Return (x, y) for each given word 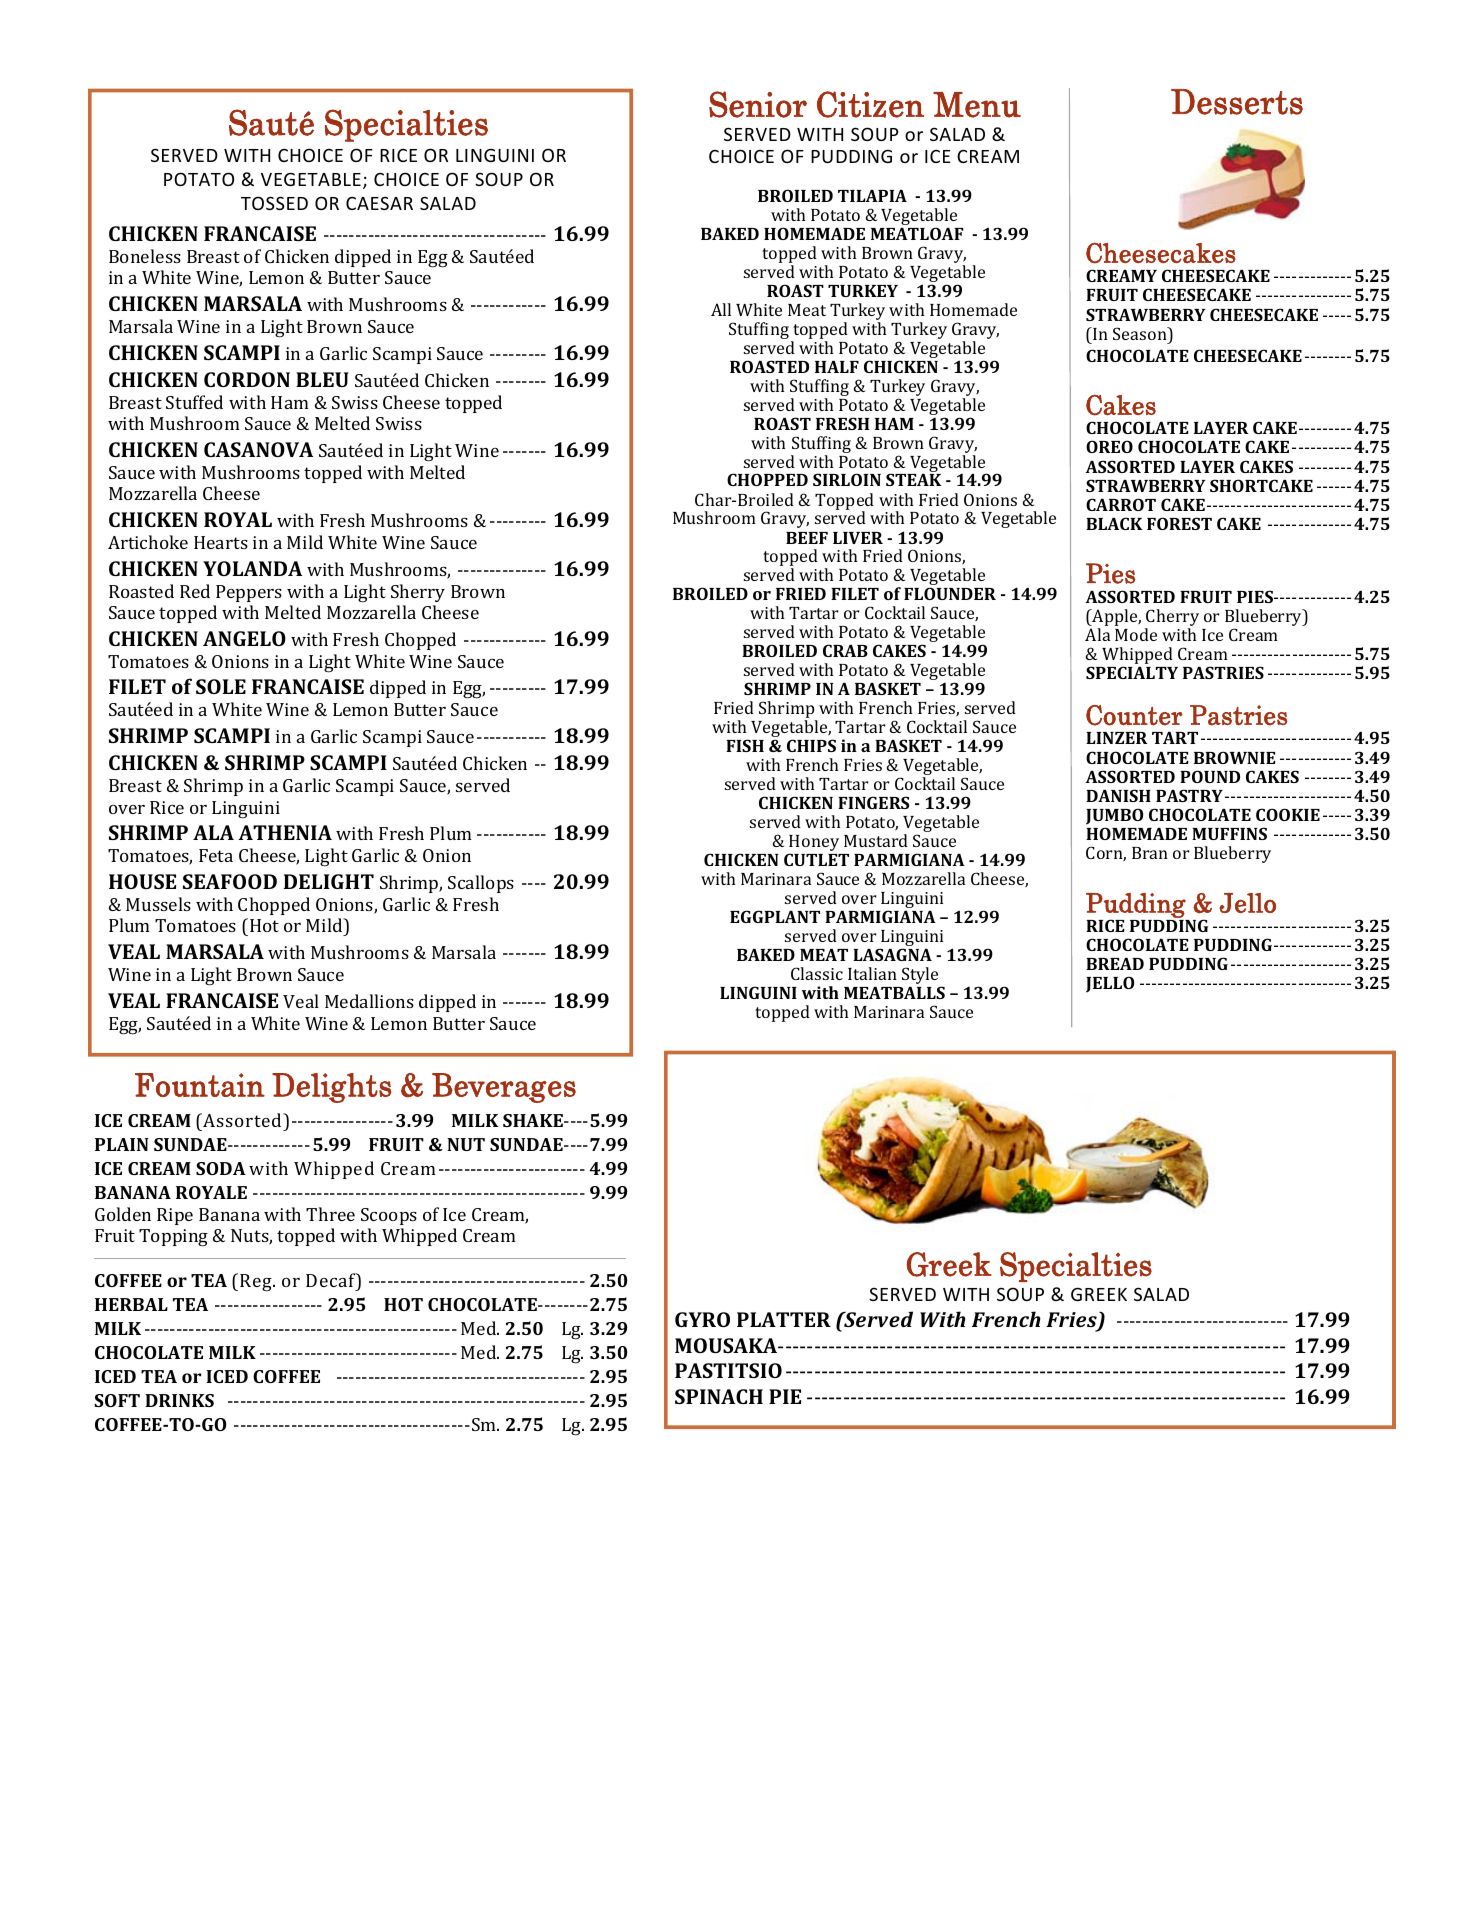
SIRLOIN (847, 479)
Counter (1134, 715)
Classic (817, 973)
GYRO (702, 1319)
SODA (221, 1168)
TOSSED (274, 203)
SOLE (221, 686)
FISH (745, 745)
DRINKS (179, 1400)
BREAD (1115, 964)
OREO (1109, 446)
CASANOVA (258, 449)
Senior (758, 104)
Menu (977, 105)
